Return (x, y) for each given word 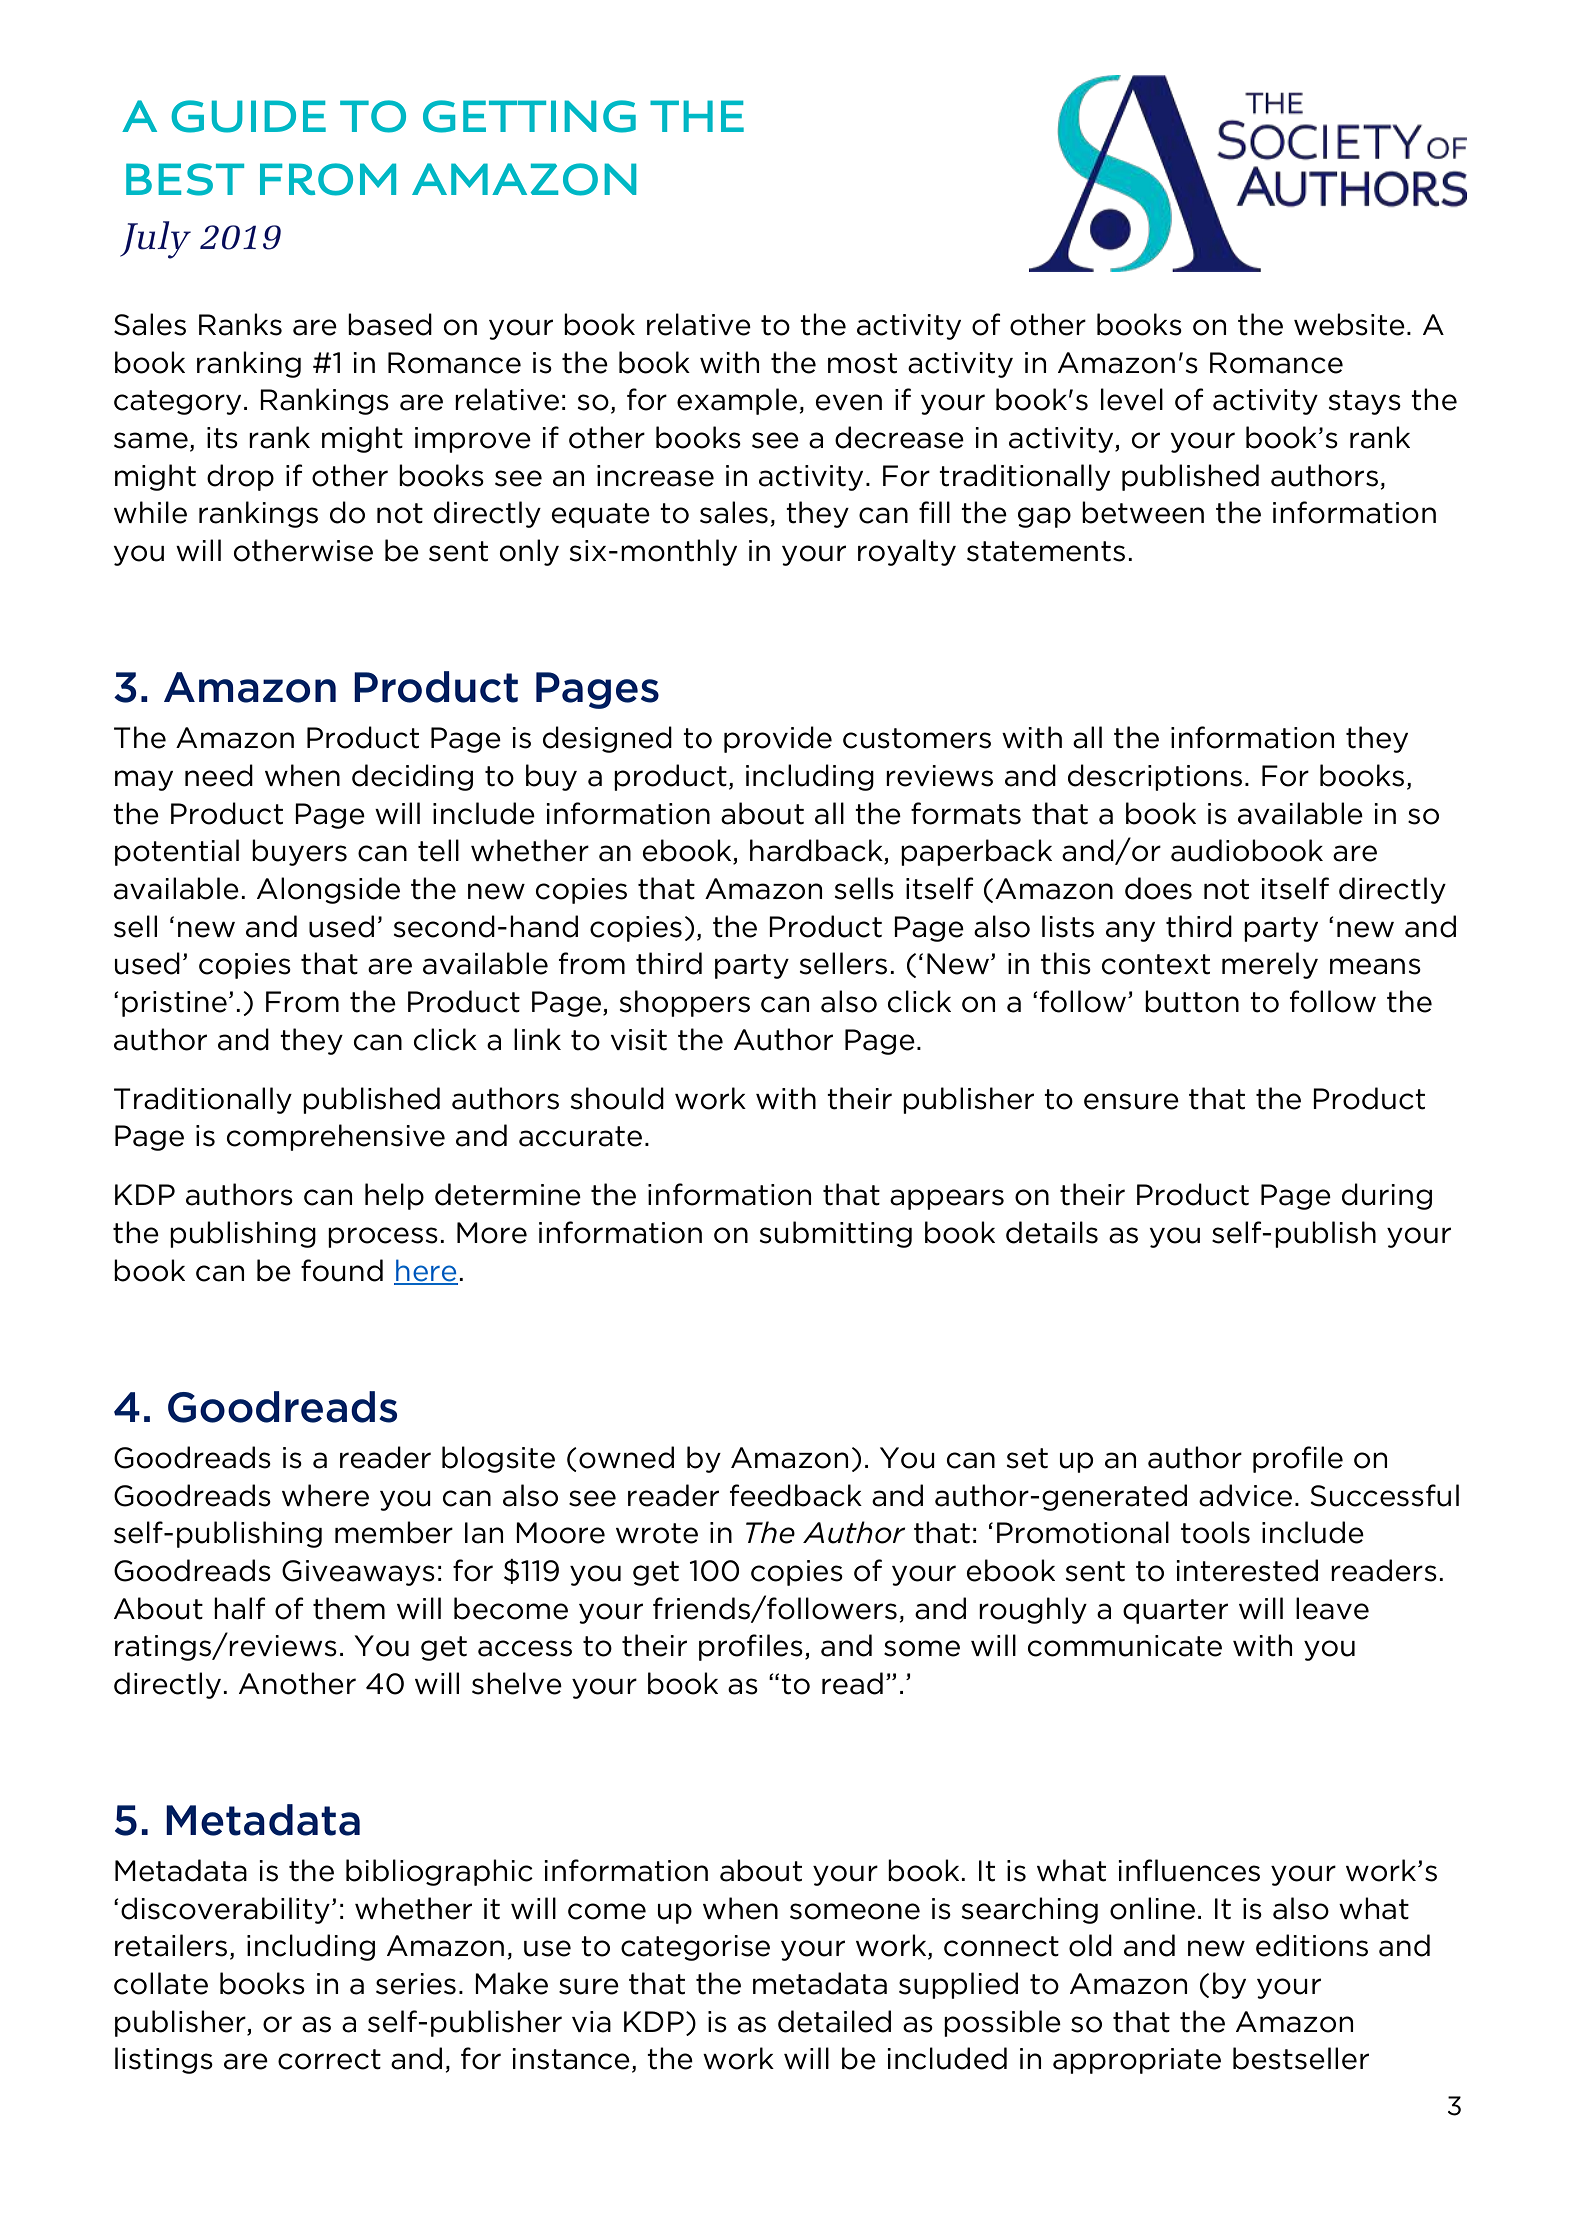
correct (329, 2059)
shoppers (685, 1003)
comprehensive (336, 1137)
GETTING (529, 116)
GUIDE (248, 116)
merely (1270, 965)
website (1349, 324)
